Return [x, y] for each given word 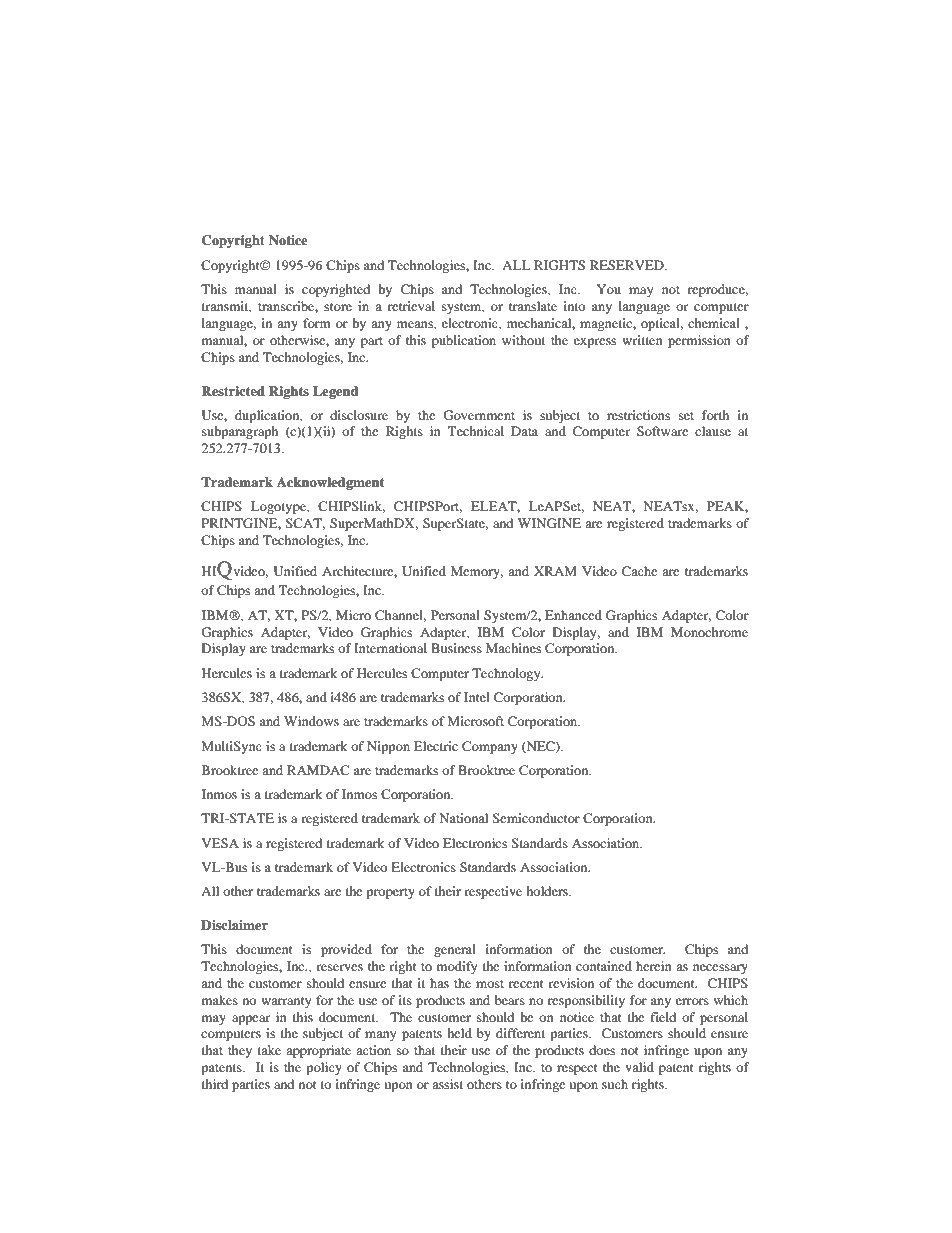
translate [533, 306]
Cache [639, 571]
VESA [220, 843]
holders [548, 891]
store [338, 307]
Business [456, 648]
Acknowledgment [330, 483]
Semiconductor [536, 818]
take [269, 1050]
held [459, 1033]
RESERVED [628, 265]
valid [639, 1067]
